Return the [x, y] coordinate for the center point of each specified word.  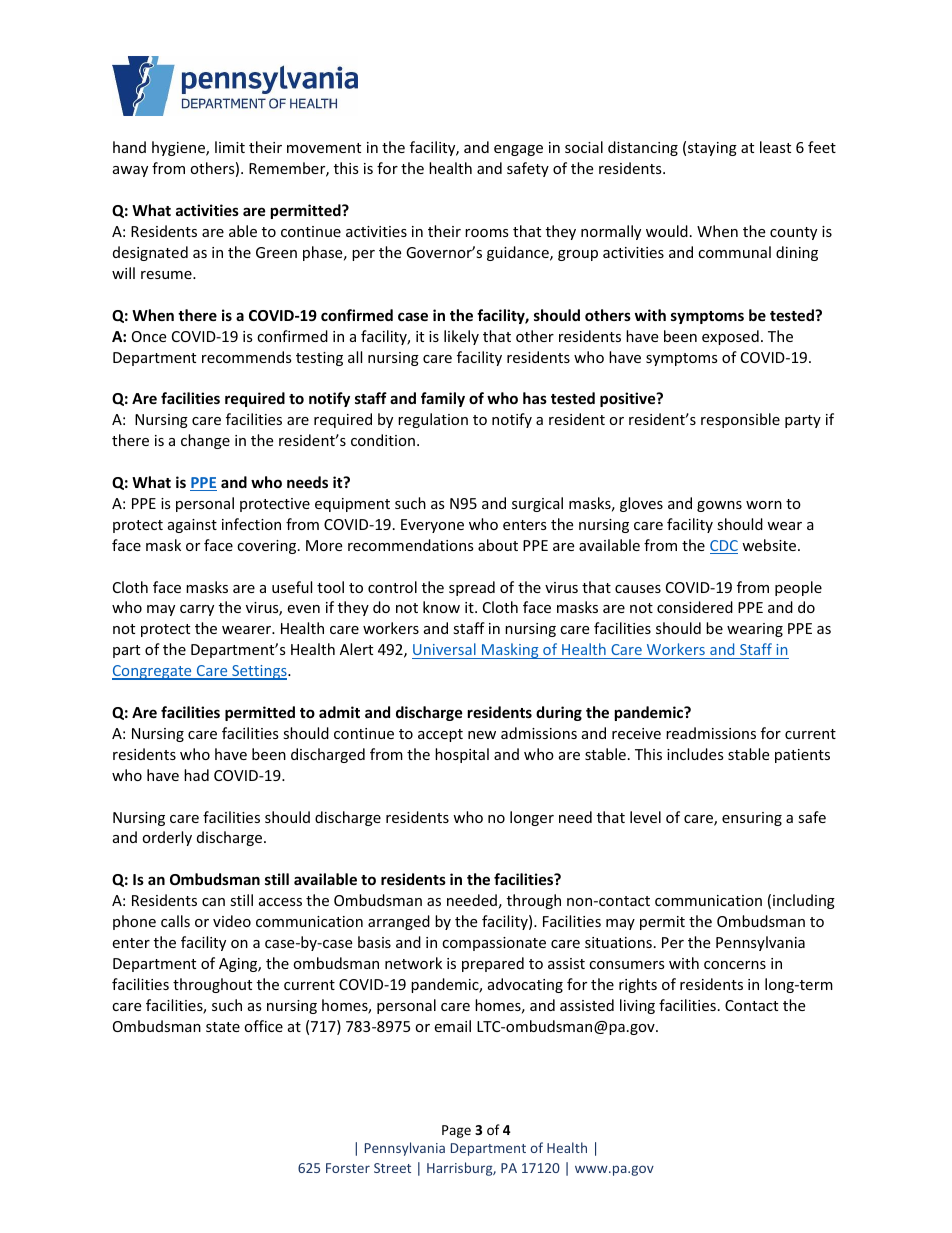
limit [230, 147]
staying [712, 149]
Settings [259, 672]
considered [695, 607]
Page [456, 1131]
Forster [348, 1168]
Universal [444, 649]
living [637, 1006]
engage [518, 150]
